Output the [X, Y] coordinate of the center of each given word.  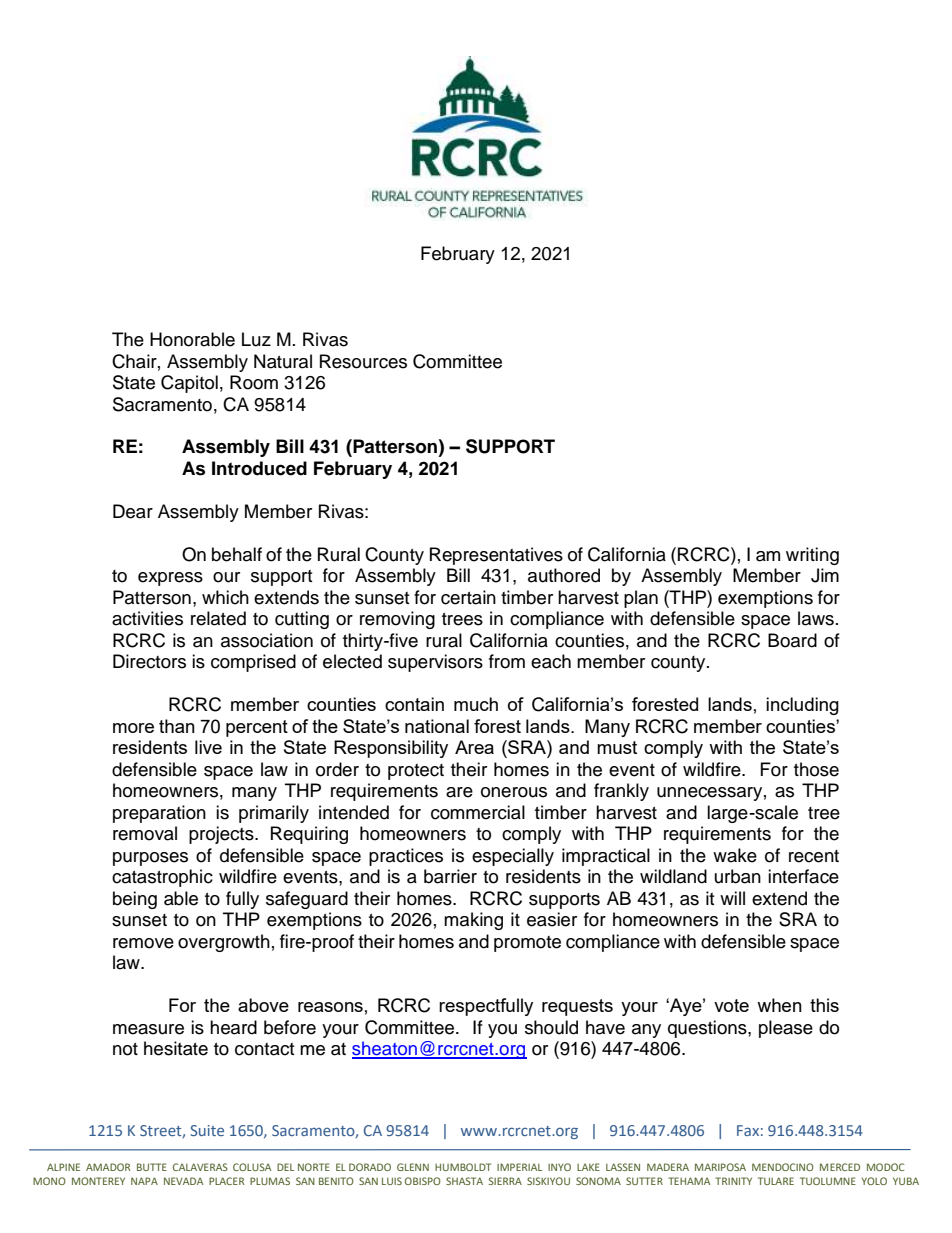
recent [814, 856]
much [476, 704]
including [802, 706]
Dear [133, 511]
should [551, 1027]
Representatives [496, 556]
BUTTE [152, 1167]
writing [812, 556]
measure [148, 1029]
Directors [149, 661]
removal [145, 833]
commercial [478, 812]
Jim [825, 575]
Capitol [189, 384]
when [779, 1005]
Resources [363, 361]
